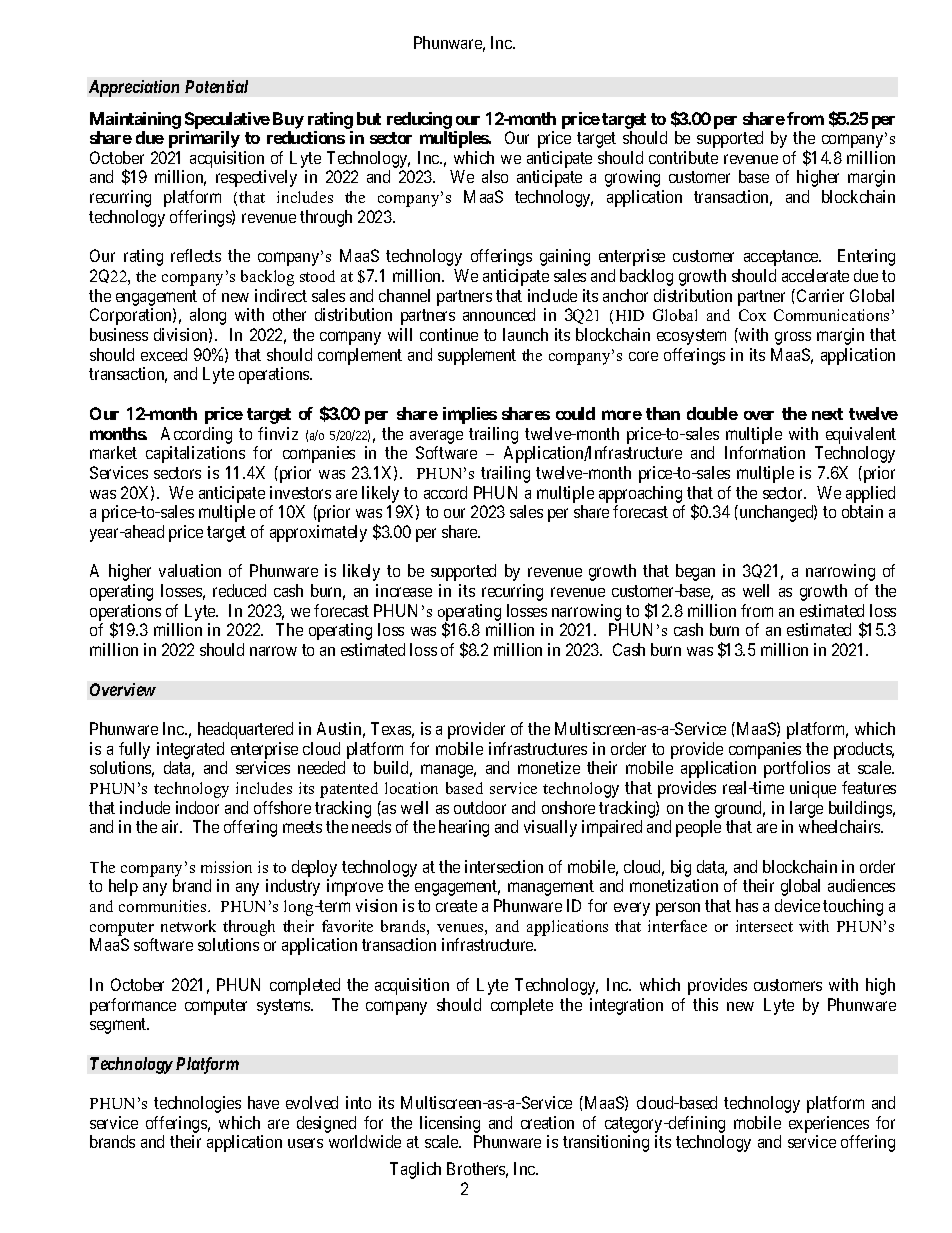 The image size is (952, 1233). What do you see at coordinates (227, 120) in the screenshot?
I see `Speculative` at bounding box center [227, 120].
